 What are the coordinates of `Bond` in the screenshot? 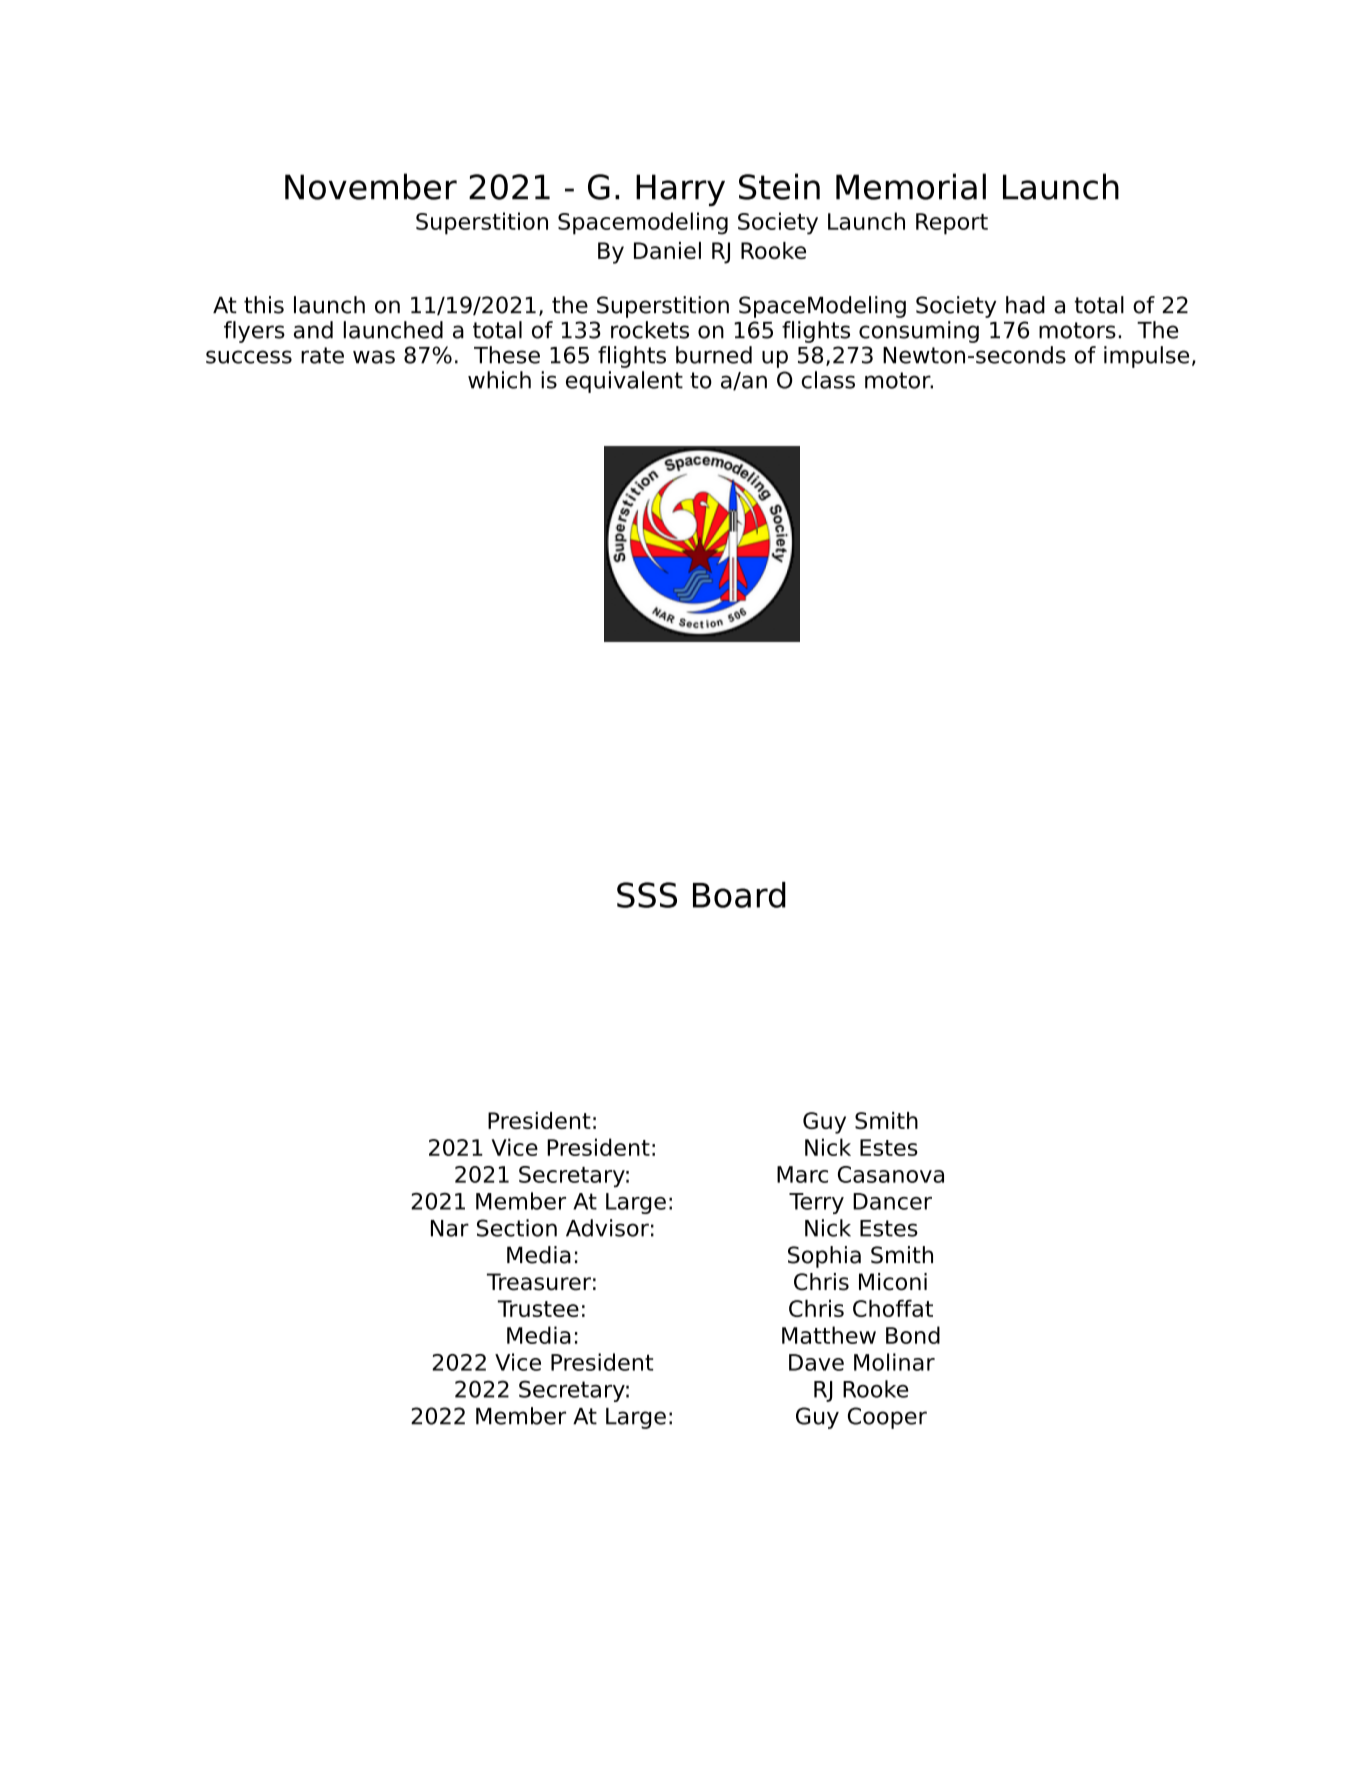 It's located at (913, 1335).
